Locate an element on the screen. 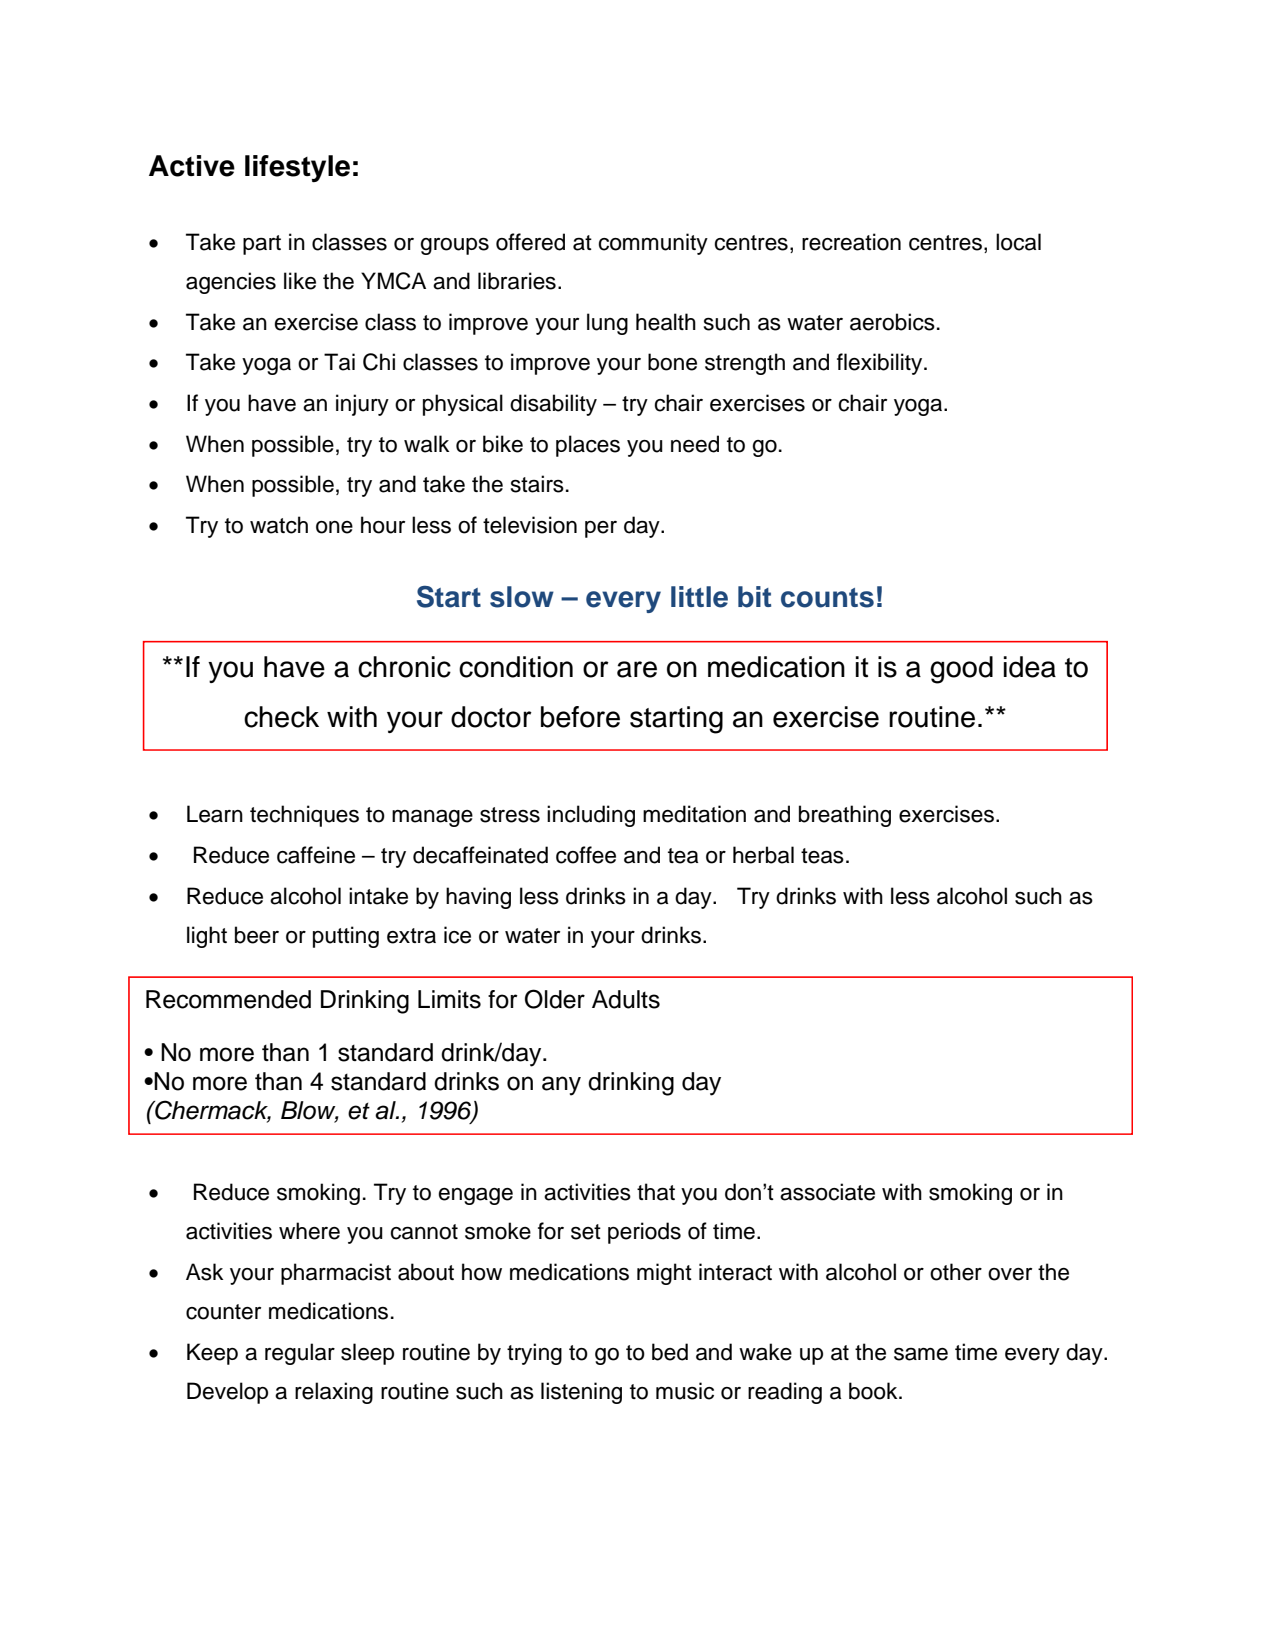 The width and height of the screenshot is (1263, 1634). listening is located at coordinates (581, 1393).
